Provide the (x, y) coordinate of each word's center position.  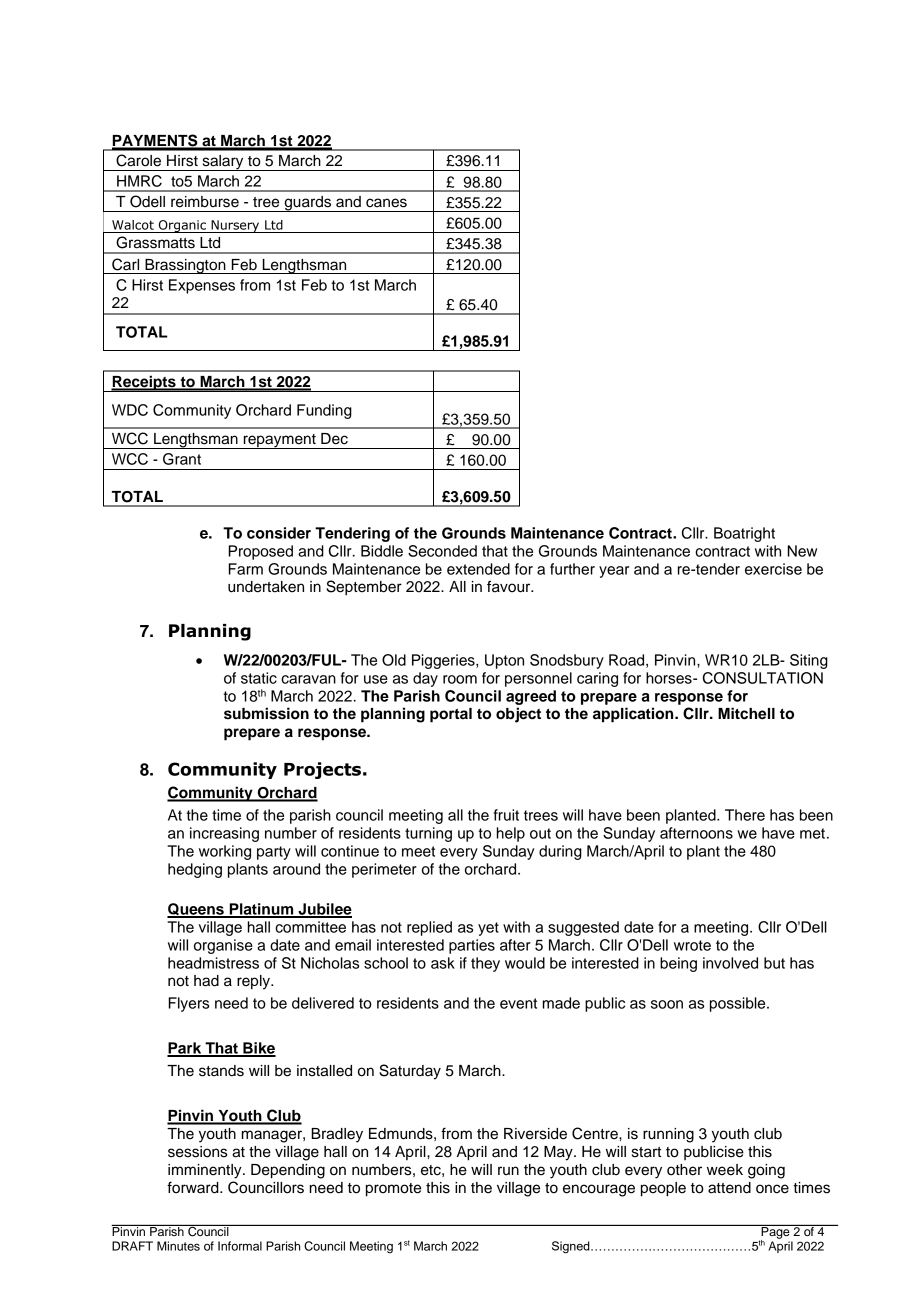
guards (307, 204)
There (745, 815)
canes (386, 203)
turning (428, 834)
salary (223, 163)
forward (194, 1187)
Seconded (442, 551)
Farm (245, 569)
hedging (195, 870)
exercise (773, 569)
